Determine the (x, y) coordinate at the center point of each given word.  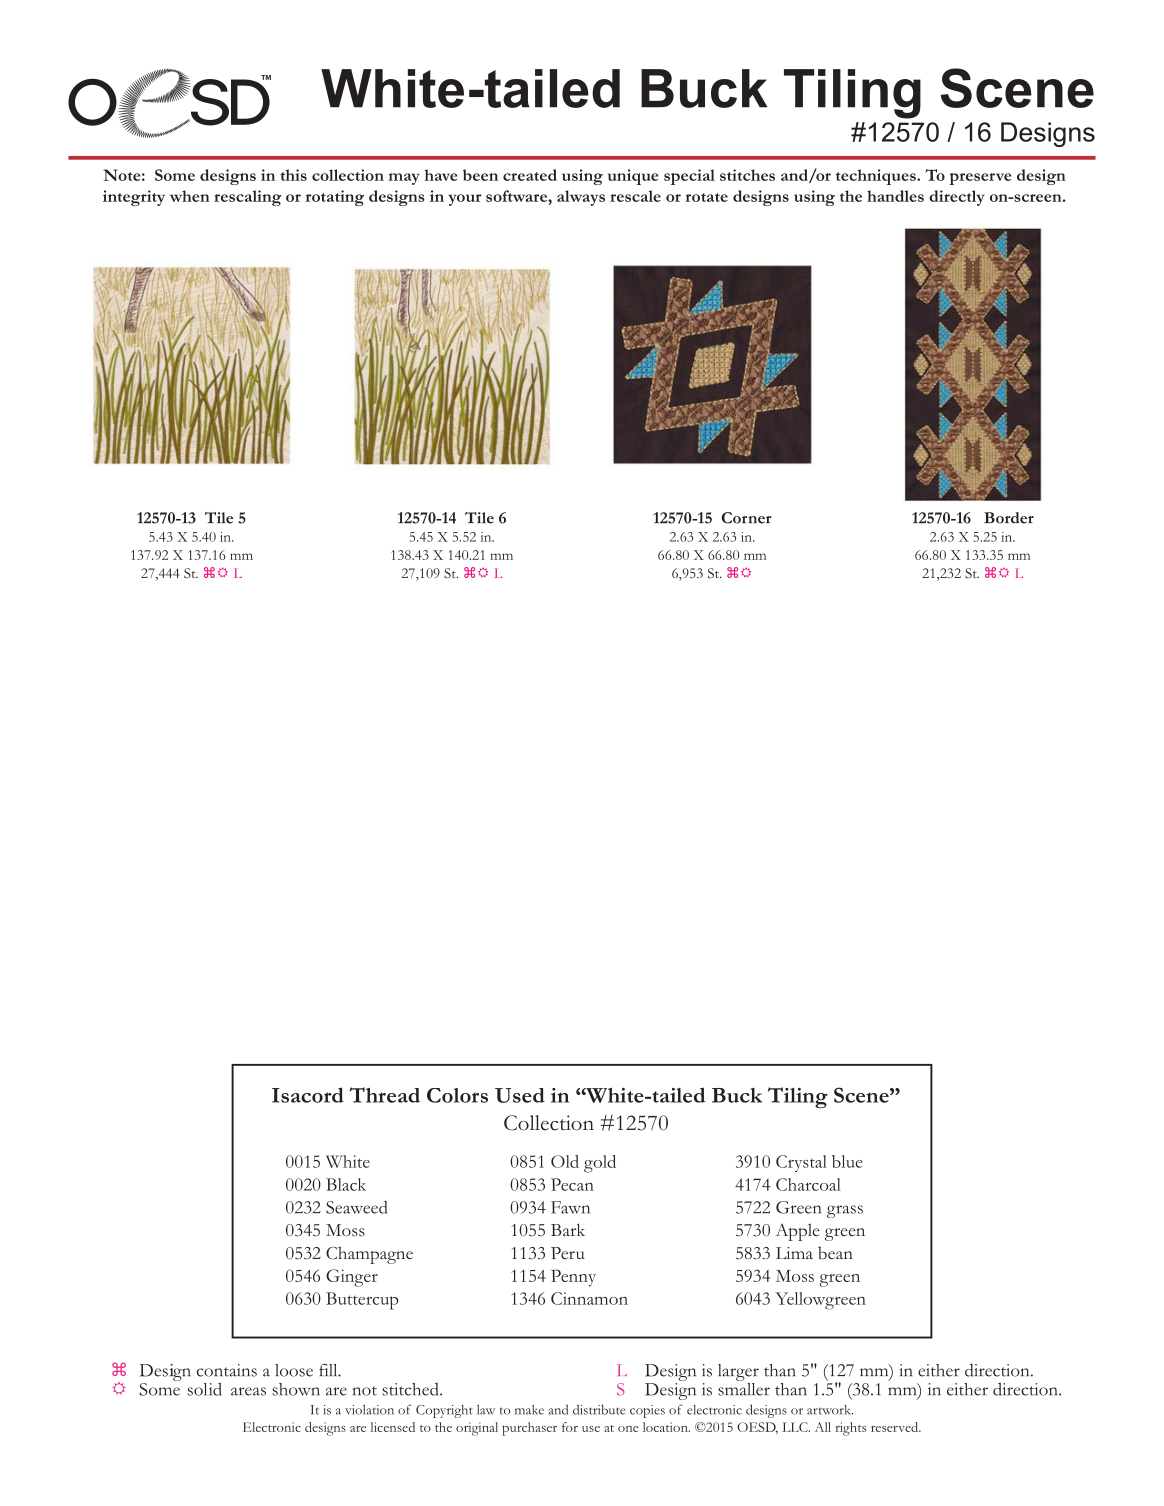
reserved (896, 1427)
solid (205, 1389)
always (581, 198)
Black (346, 1184)
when (190, 196)
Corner (747, 518)
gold (600, 1164)
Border (1009, 518)
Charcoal (808, 1184)
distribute (599, 1409)
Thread (384, 1095)
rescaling (247, 198)
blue (847, 1161)
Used (520, 1095)
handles (895, 196)
